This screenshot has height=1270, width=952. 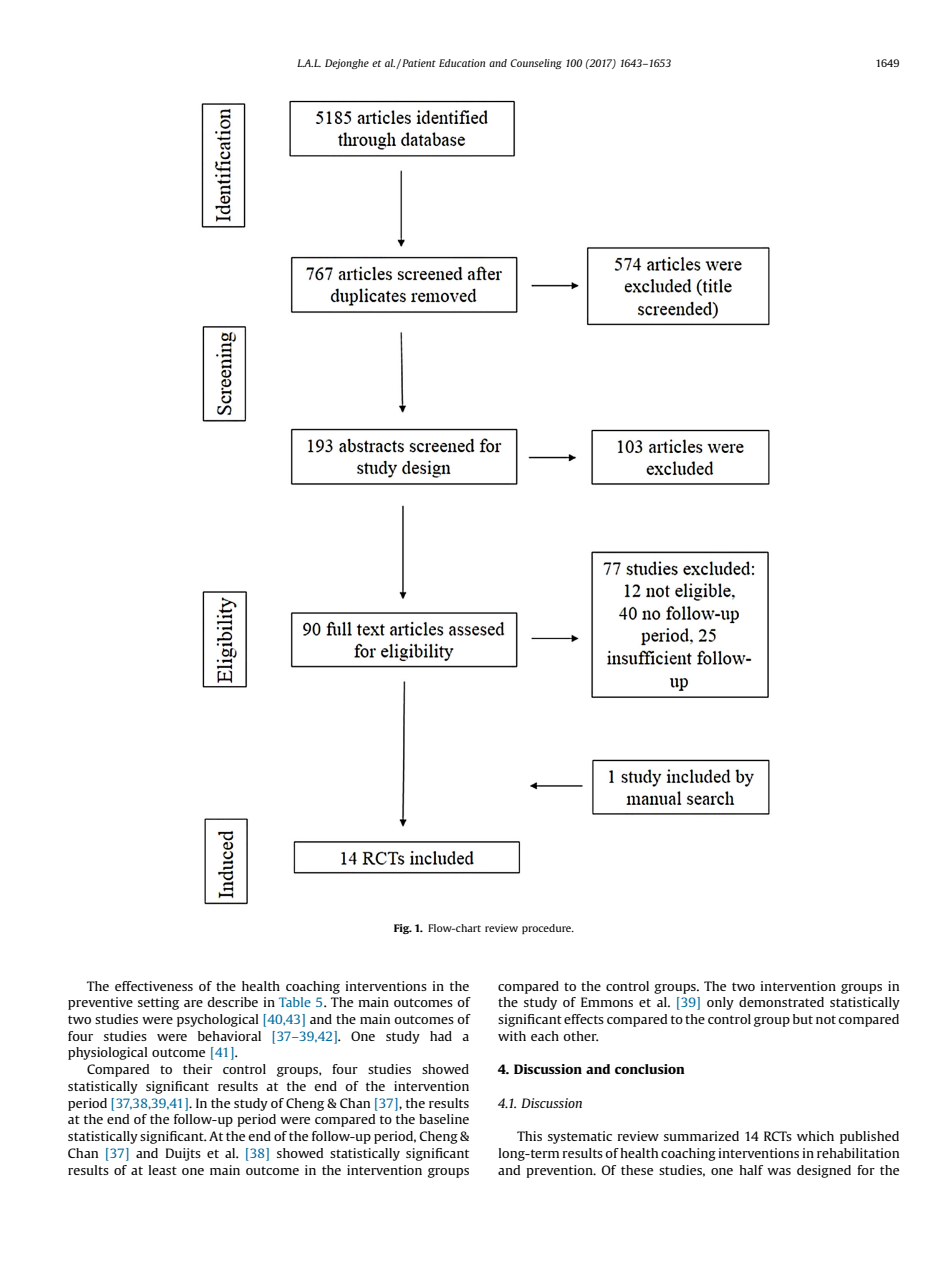 I want to click on effectiveness, so click(x=154, y=986).
